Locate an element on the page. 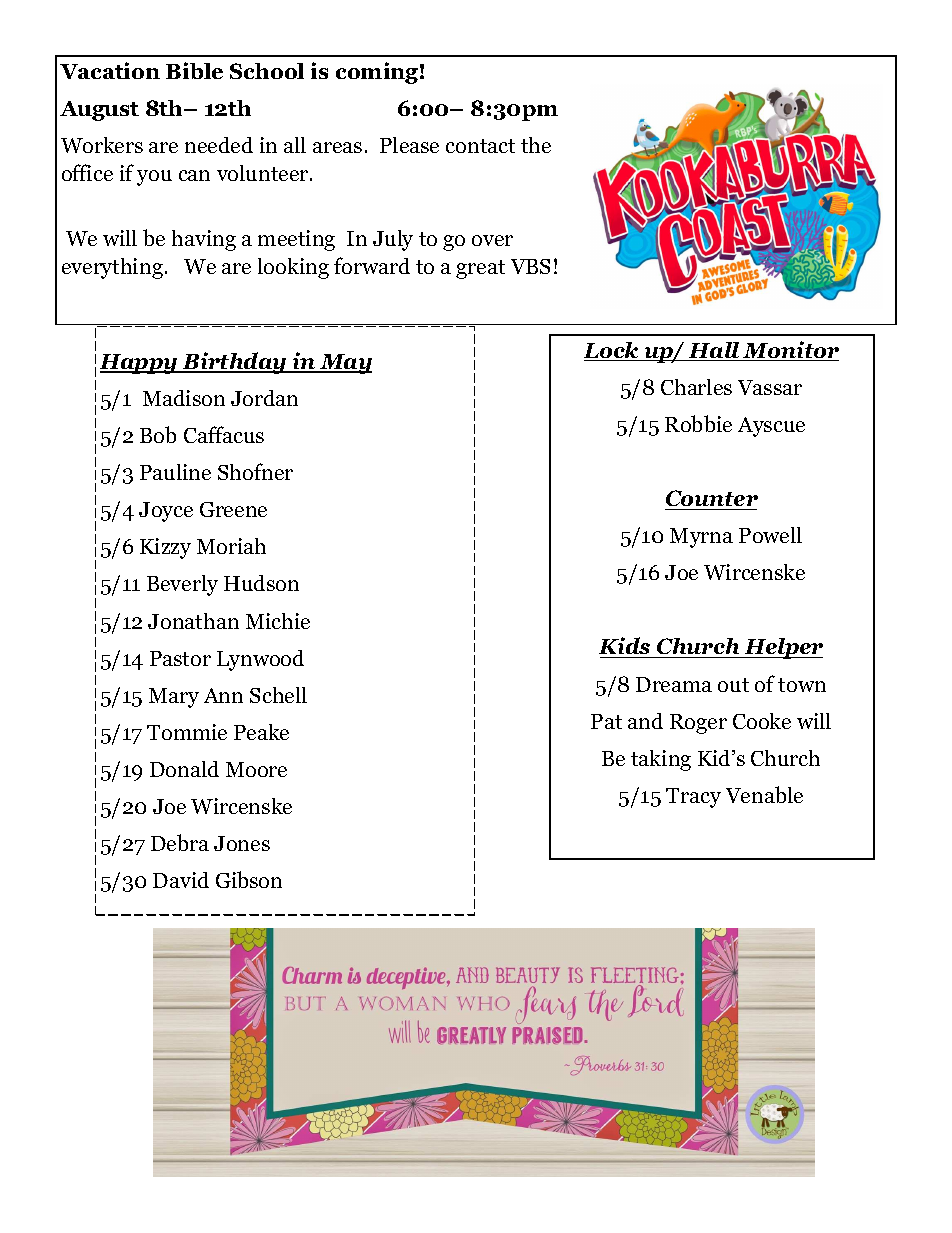 The image size is (952, 1233). Beverly is located at coordinates (182, 585).
